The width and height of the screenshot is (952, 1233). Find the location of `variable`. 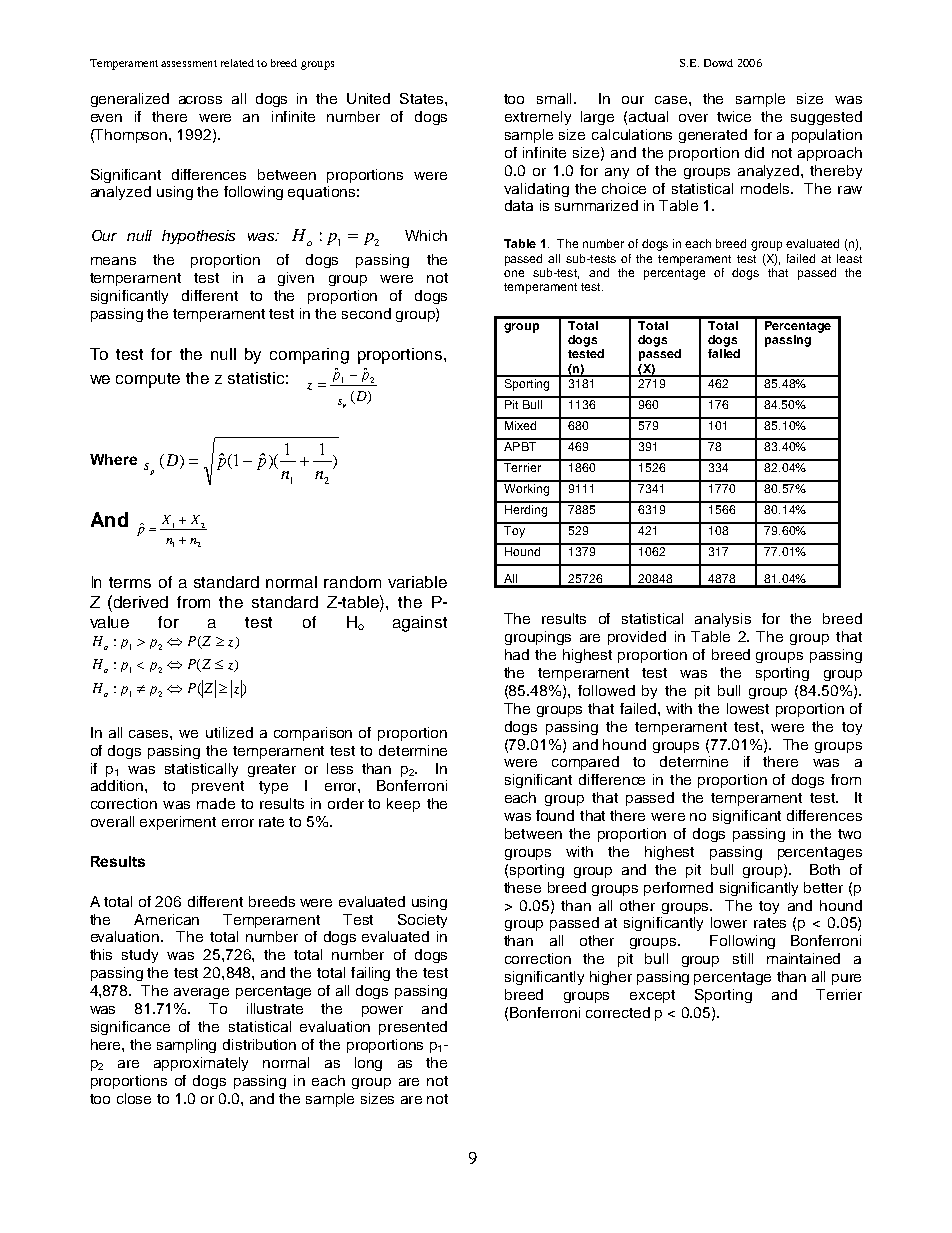

variable is located at coordinates (417, 582).
